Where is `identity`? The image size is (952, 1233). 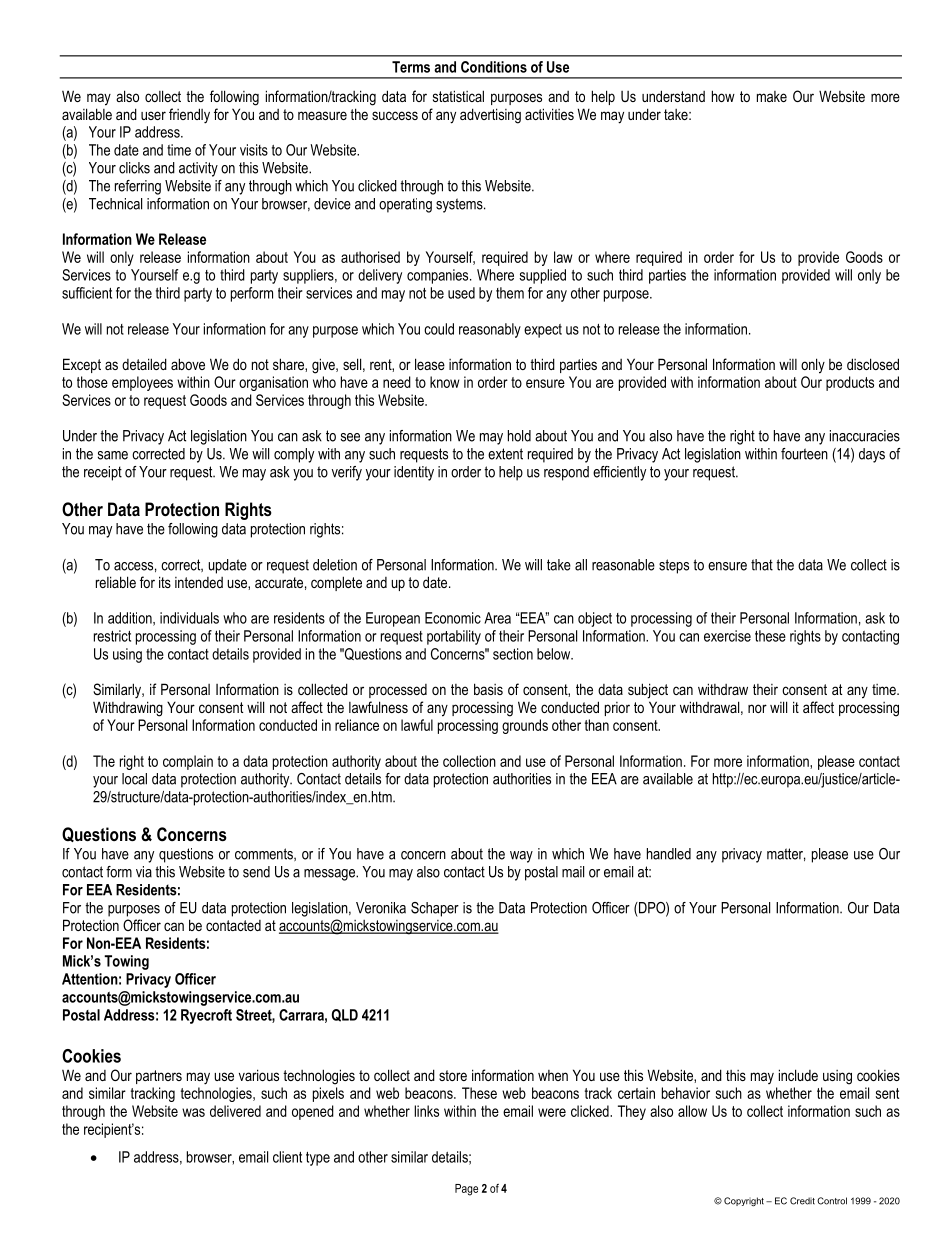 identity is located at coordinates (414, 473).
